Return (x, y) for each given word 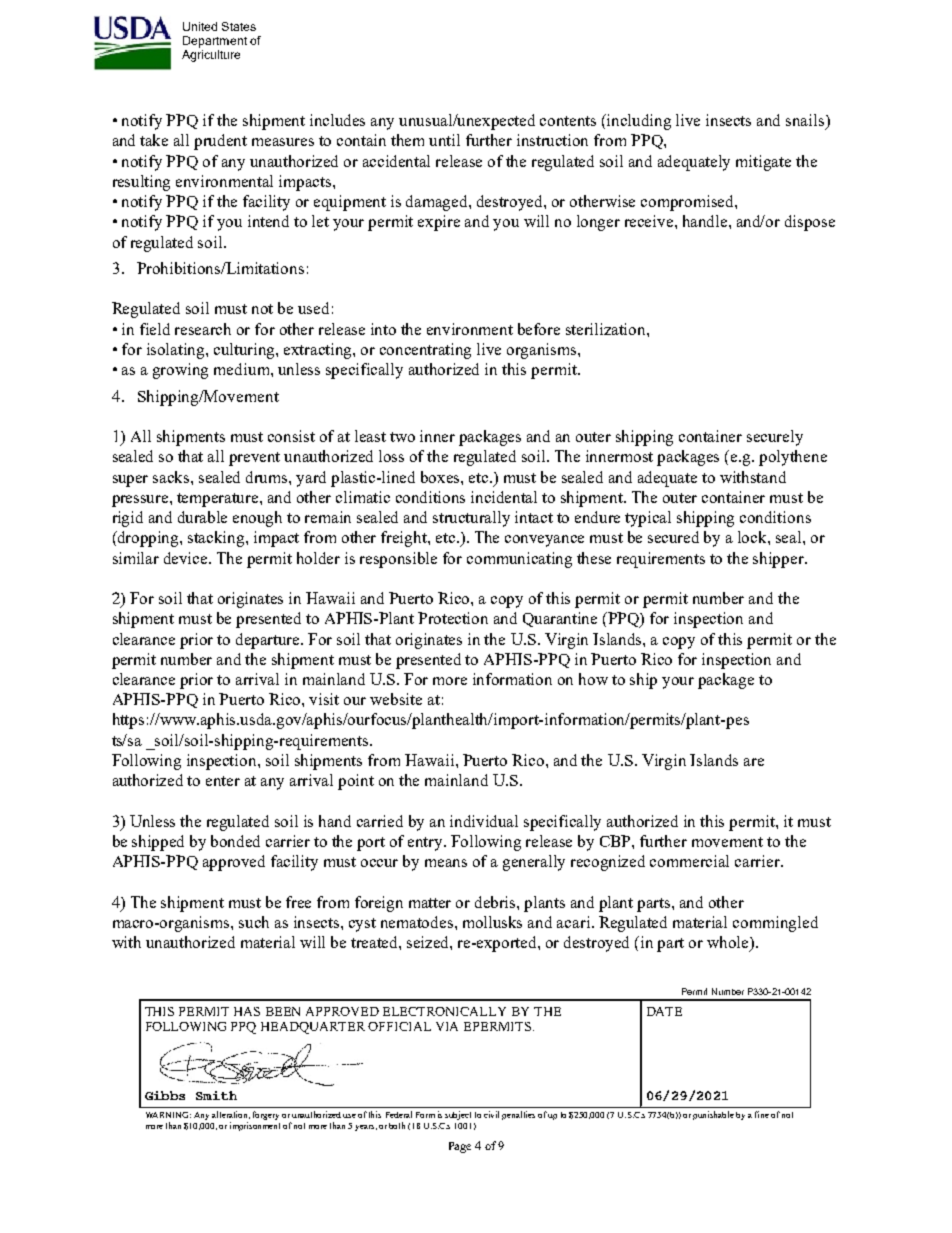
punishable (713, 1115)
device (187, 558)
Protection (453, 618)
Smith (216, 1095)
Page (460, 1147)
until (444, 140)
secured (673, 537)
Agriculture (211, 56)
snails (806, 121)
